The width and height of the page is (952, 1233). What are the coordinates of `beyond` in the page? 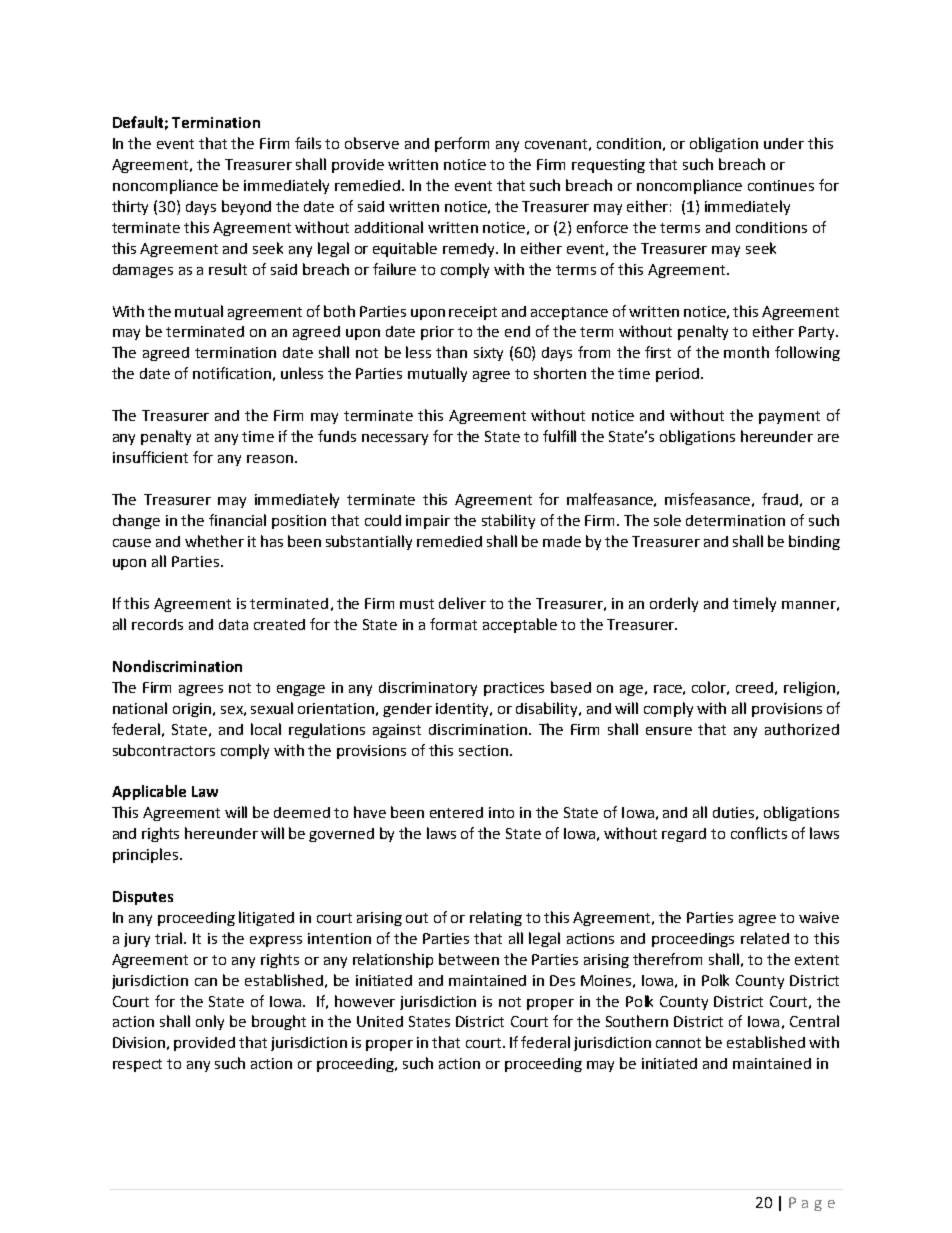 It's located at (246, 207).
